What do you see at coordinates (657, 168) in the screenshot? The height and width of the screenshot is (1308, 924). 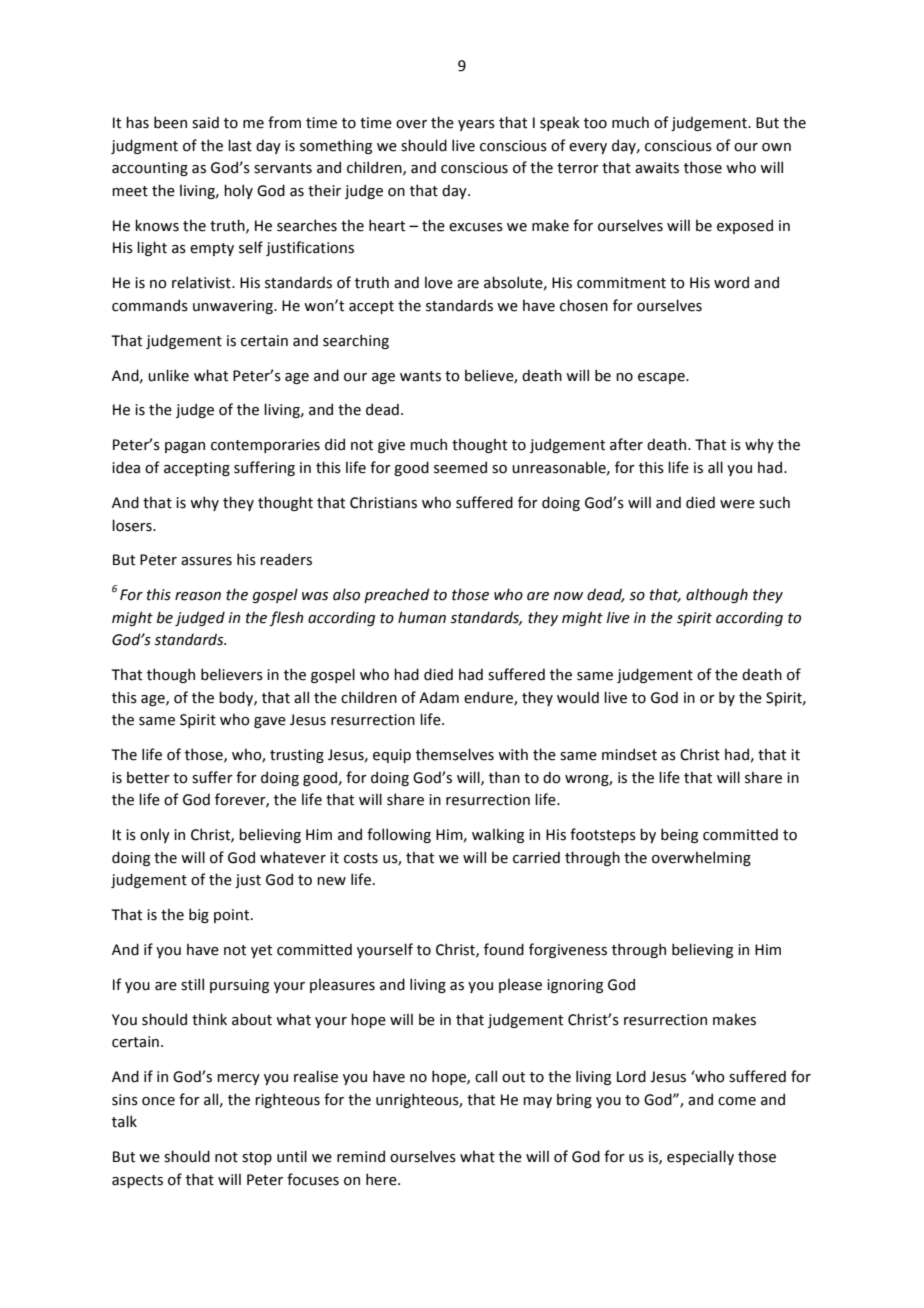 I see `awaits` at bounding box center [657, 168].
